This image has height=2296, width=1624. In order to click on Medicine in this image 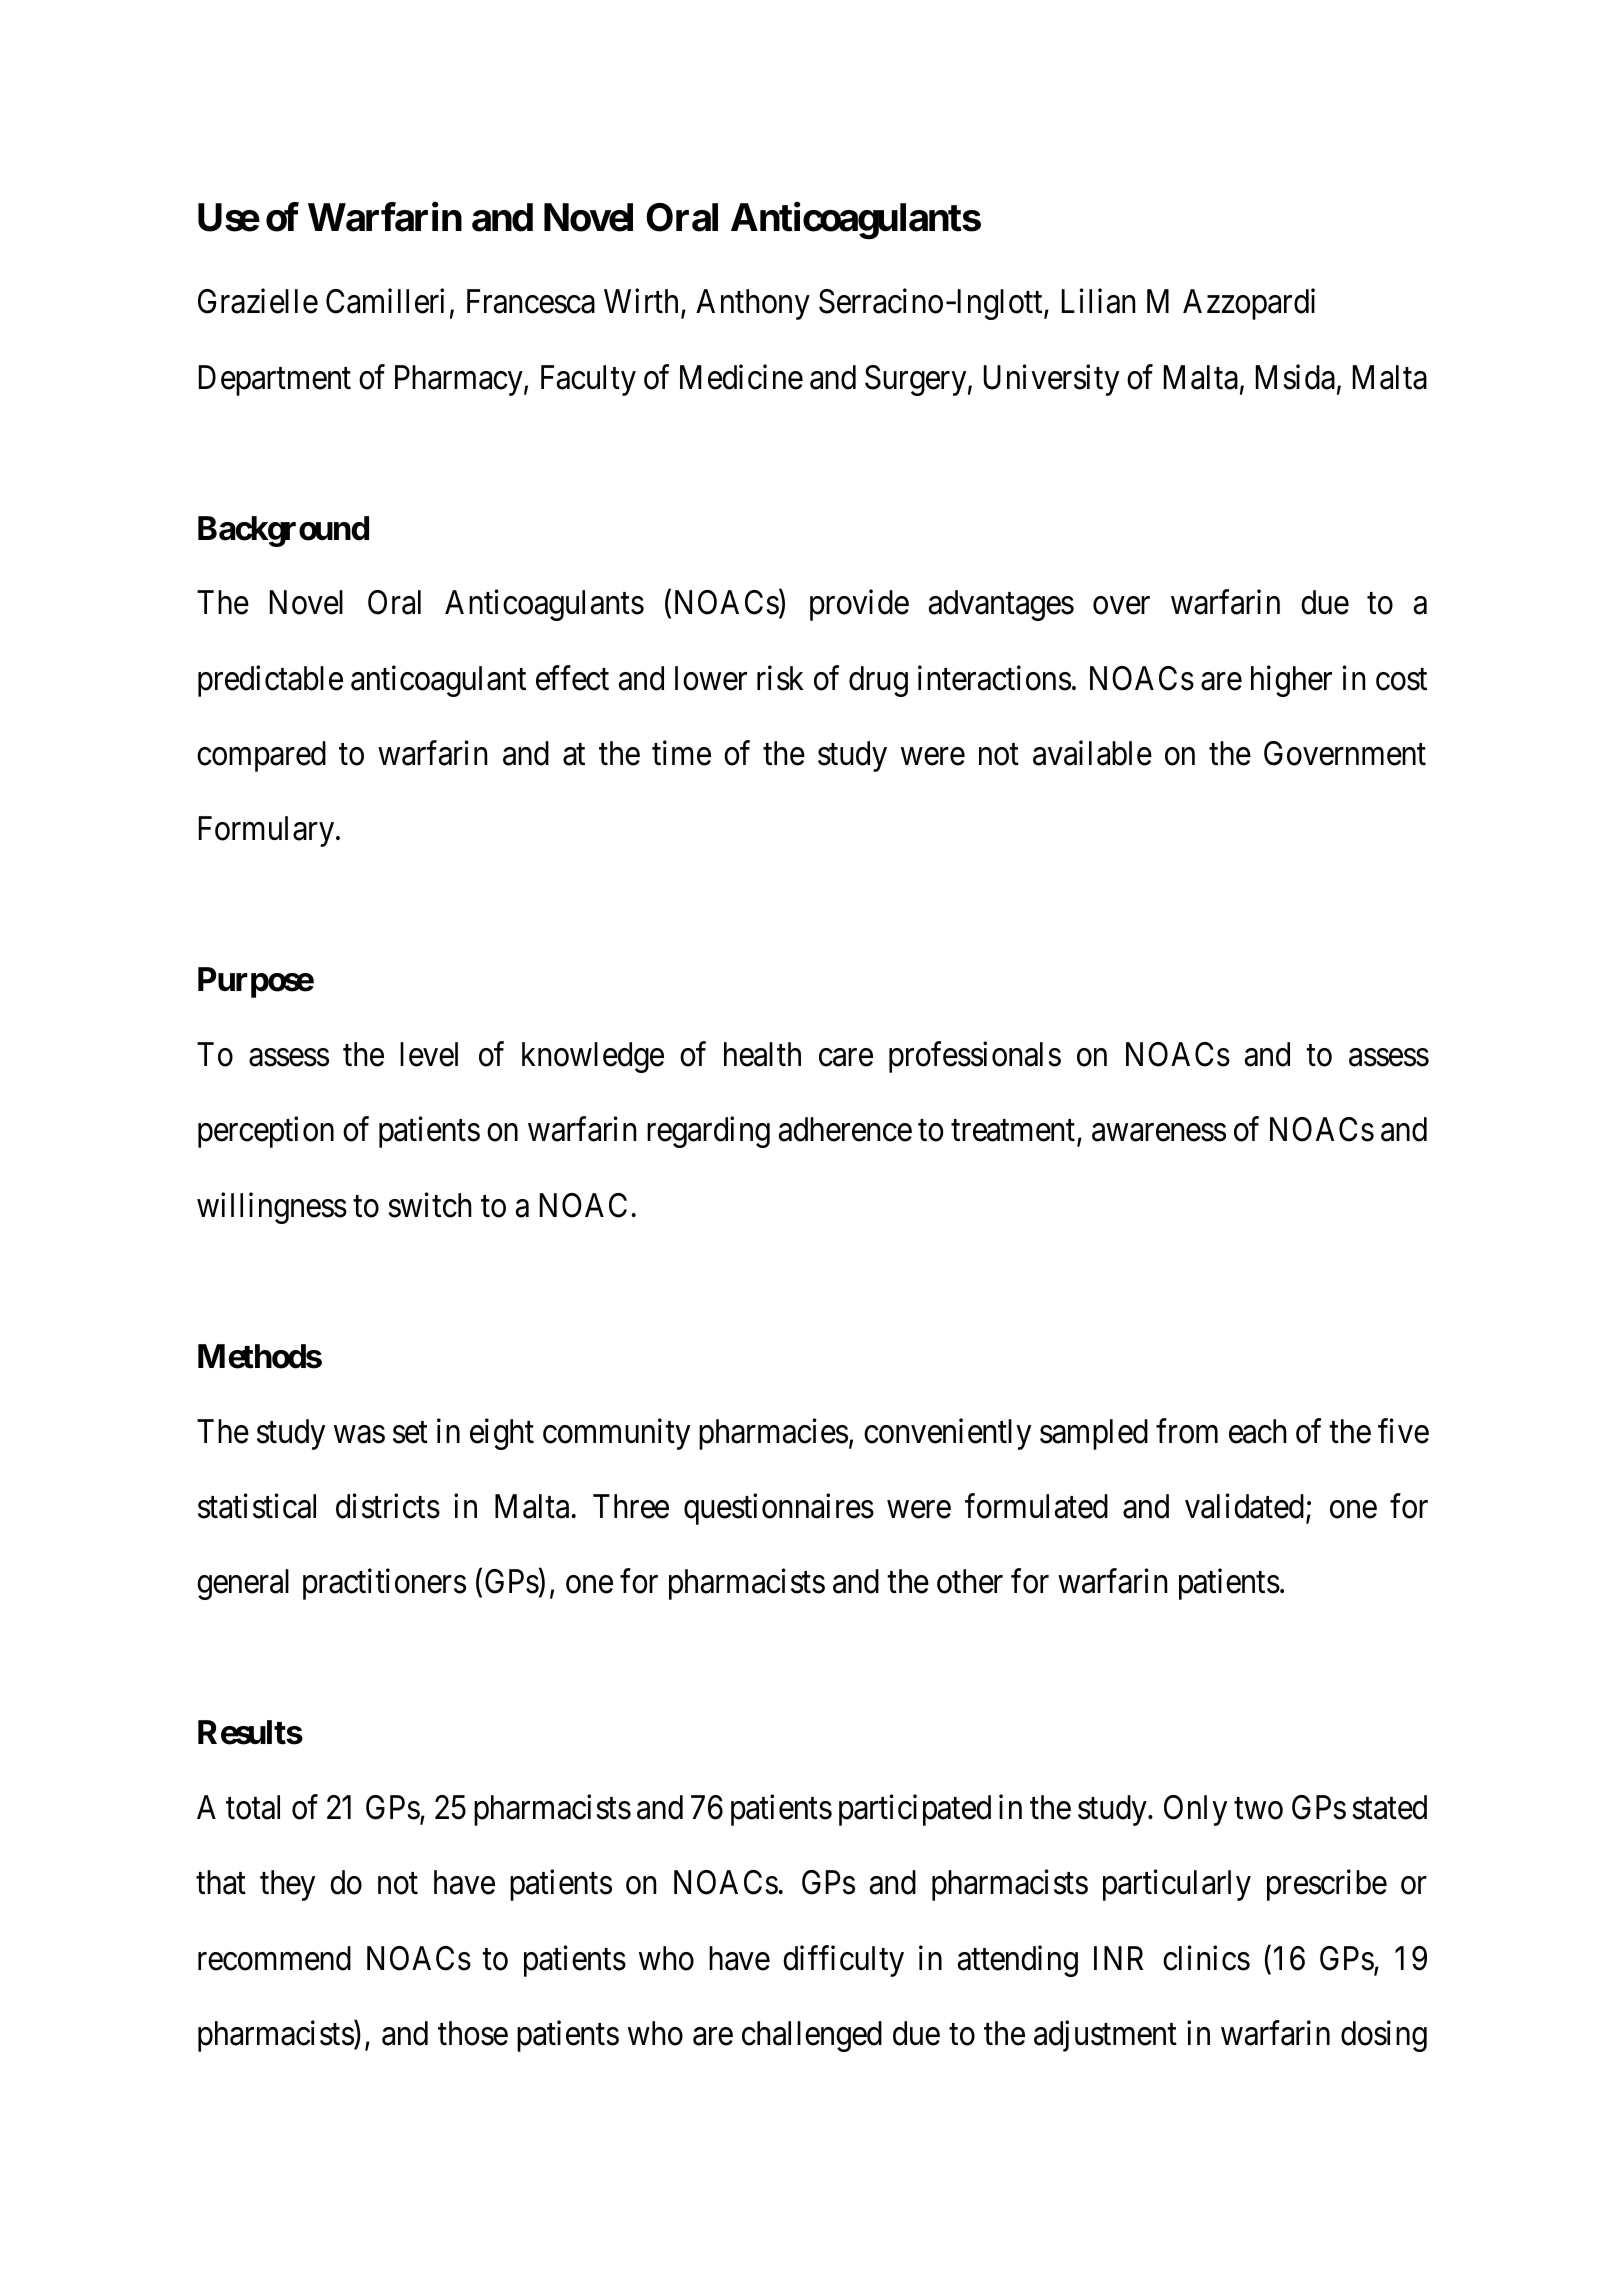, I will do `click(741, 377)`.
